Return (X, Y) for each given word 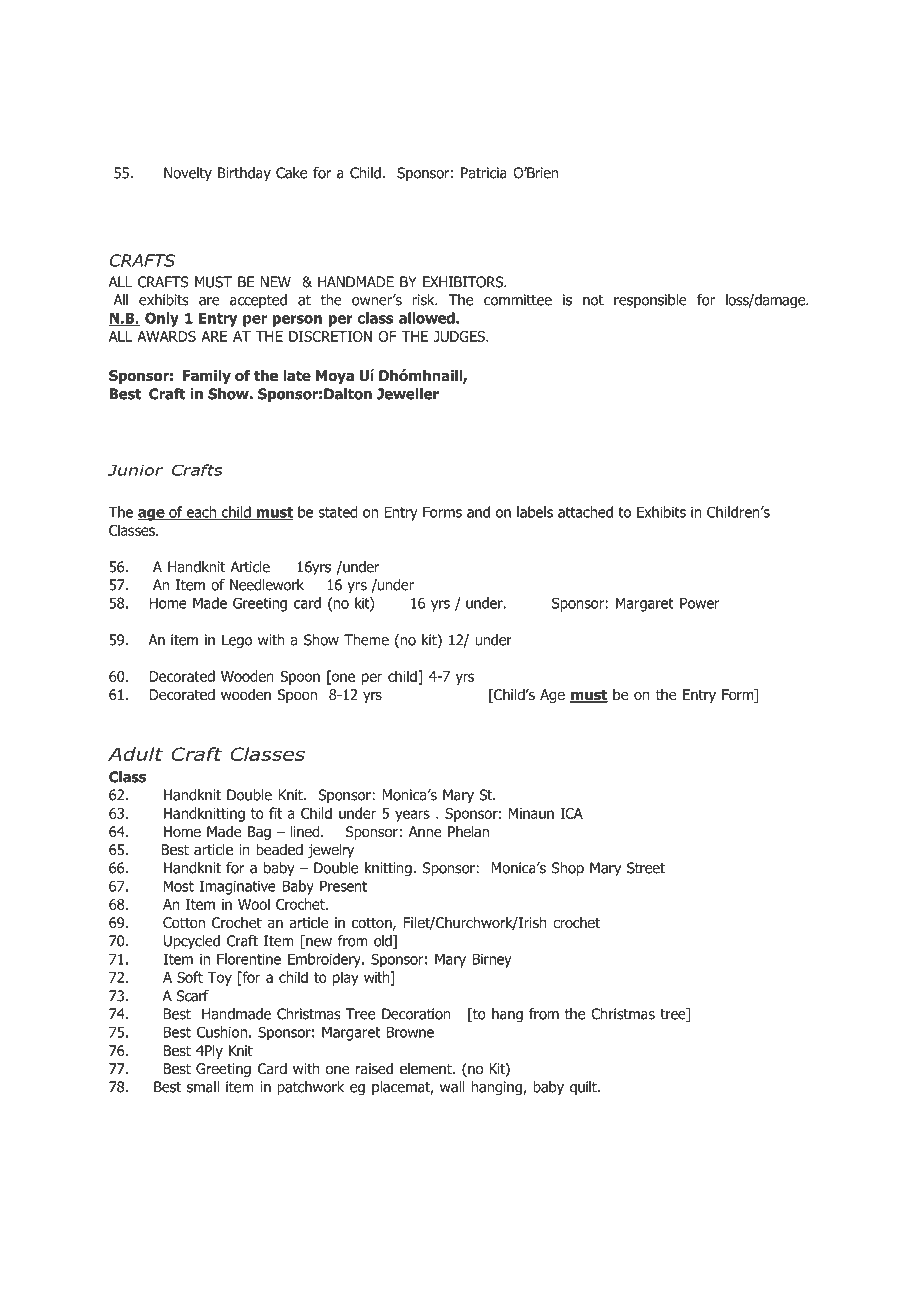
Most (179, 886)
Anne (425, 831)
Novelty (188, 174)
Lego (237, 641)
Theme (366, 640)
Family (207, 377)
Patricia (484, 173)
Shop (568, 869)
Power (699, 603)
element (427, 1068)
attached (585, 512)
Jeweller (408, 394)
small (203, 1087)
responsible (650, 301)
